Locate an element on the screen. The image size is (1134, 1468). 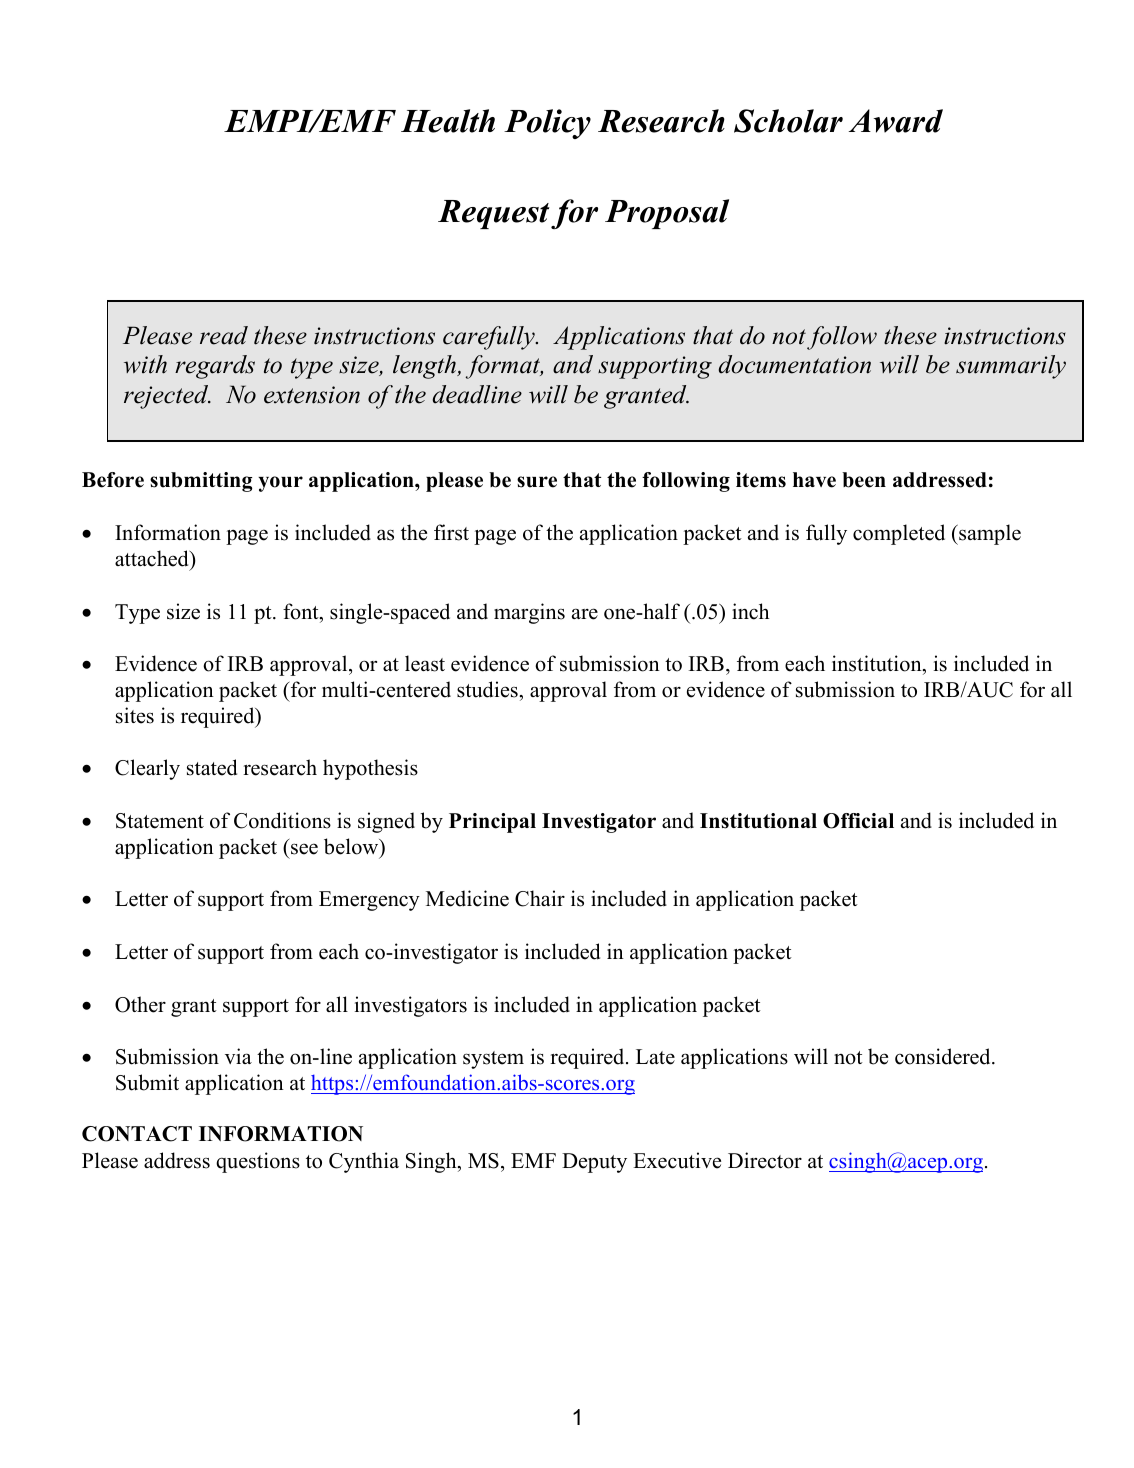
stated is located at coordinates (212, 767).
